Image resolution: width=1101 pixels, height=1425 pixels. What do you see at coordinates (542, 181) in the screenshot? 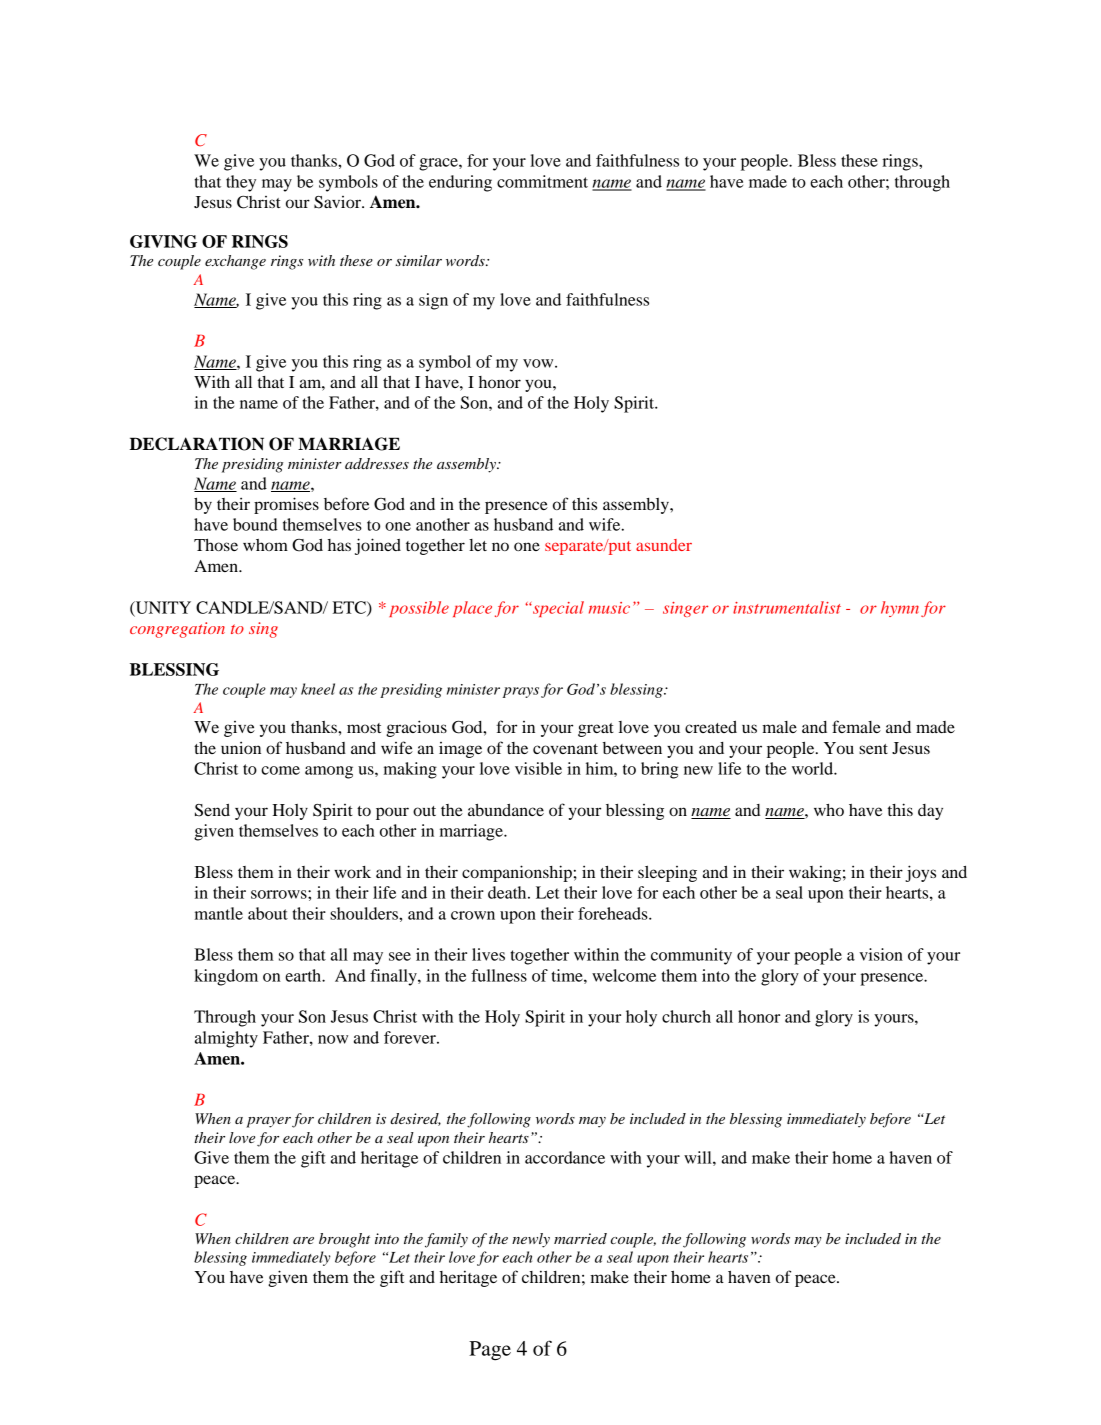
I see `commitment` at bounding box center [542, 181].
